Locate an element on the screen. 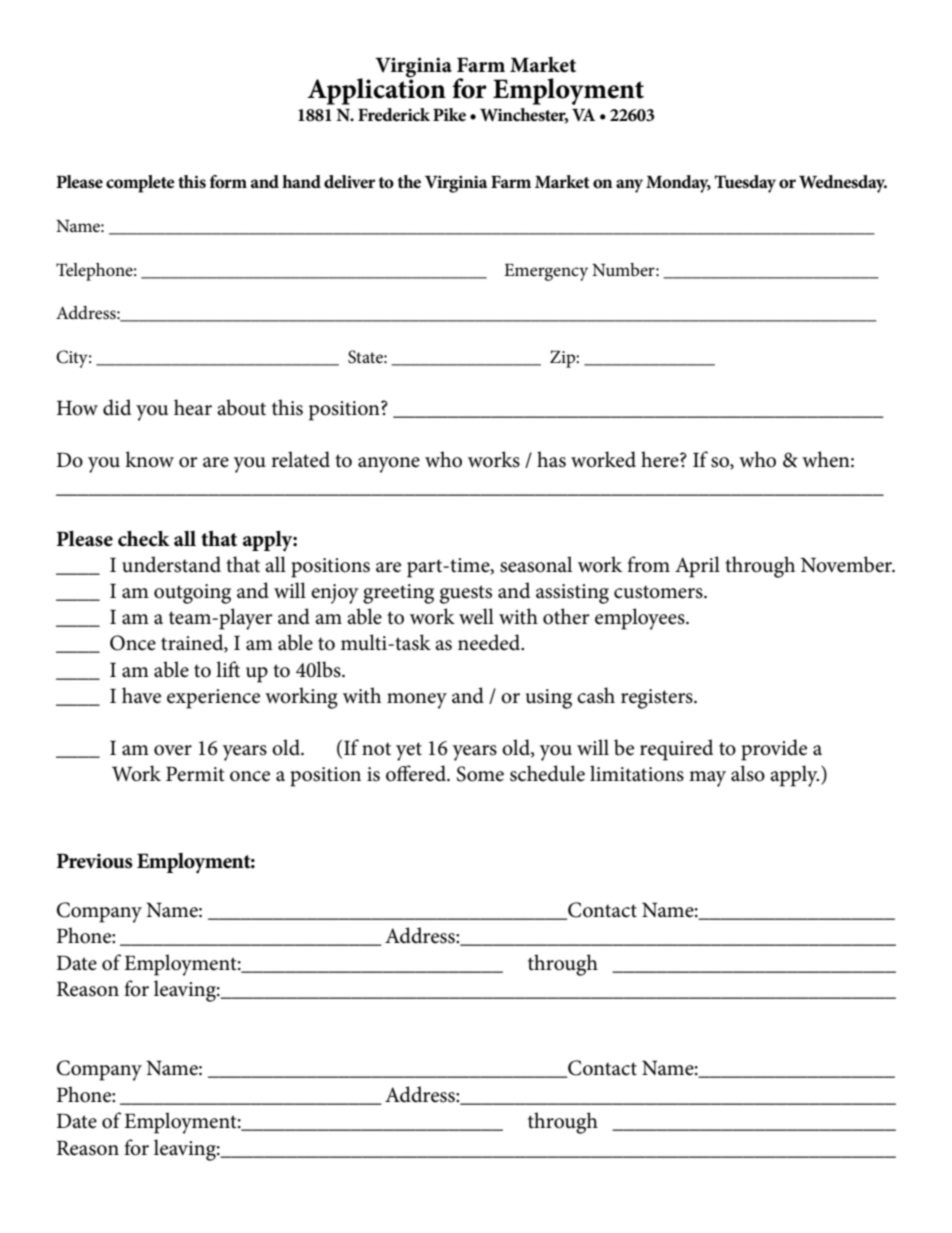  Previous is located at coordinates (94, 861).
